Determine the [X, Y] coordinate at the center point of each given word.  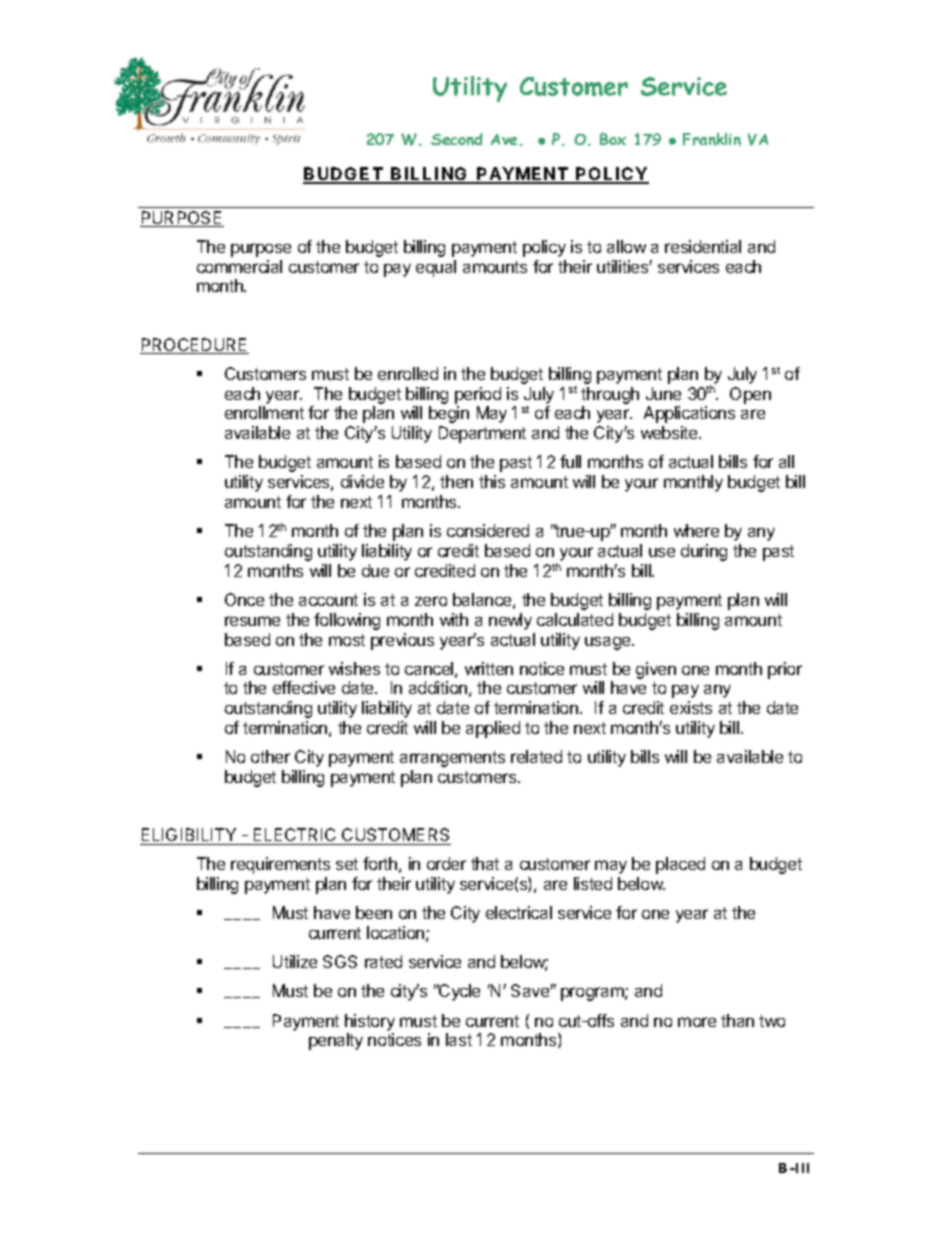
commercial [239, 266]
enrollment [264, 412]
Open [750, 395]
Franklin [712, 139]
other [270, 756]
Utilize [295, 961]
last [459, 1039]
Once [244, 599]
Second [457, 139]
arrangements [452, 759]
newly [510, 621]
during [704, 552]
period [478, 395]
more [697, 1022]
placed [680, 865]
